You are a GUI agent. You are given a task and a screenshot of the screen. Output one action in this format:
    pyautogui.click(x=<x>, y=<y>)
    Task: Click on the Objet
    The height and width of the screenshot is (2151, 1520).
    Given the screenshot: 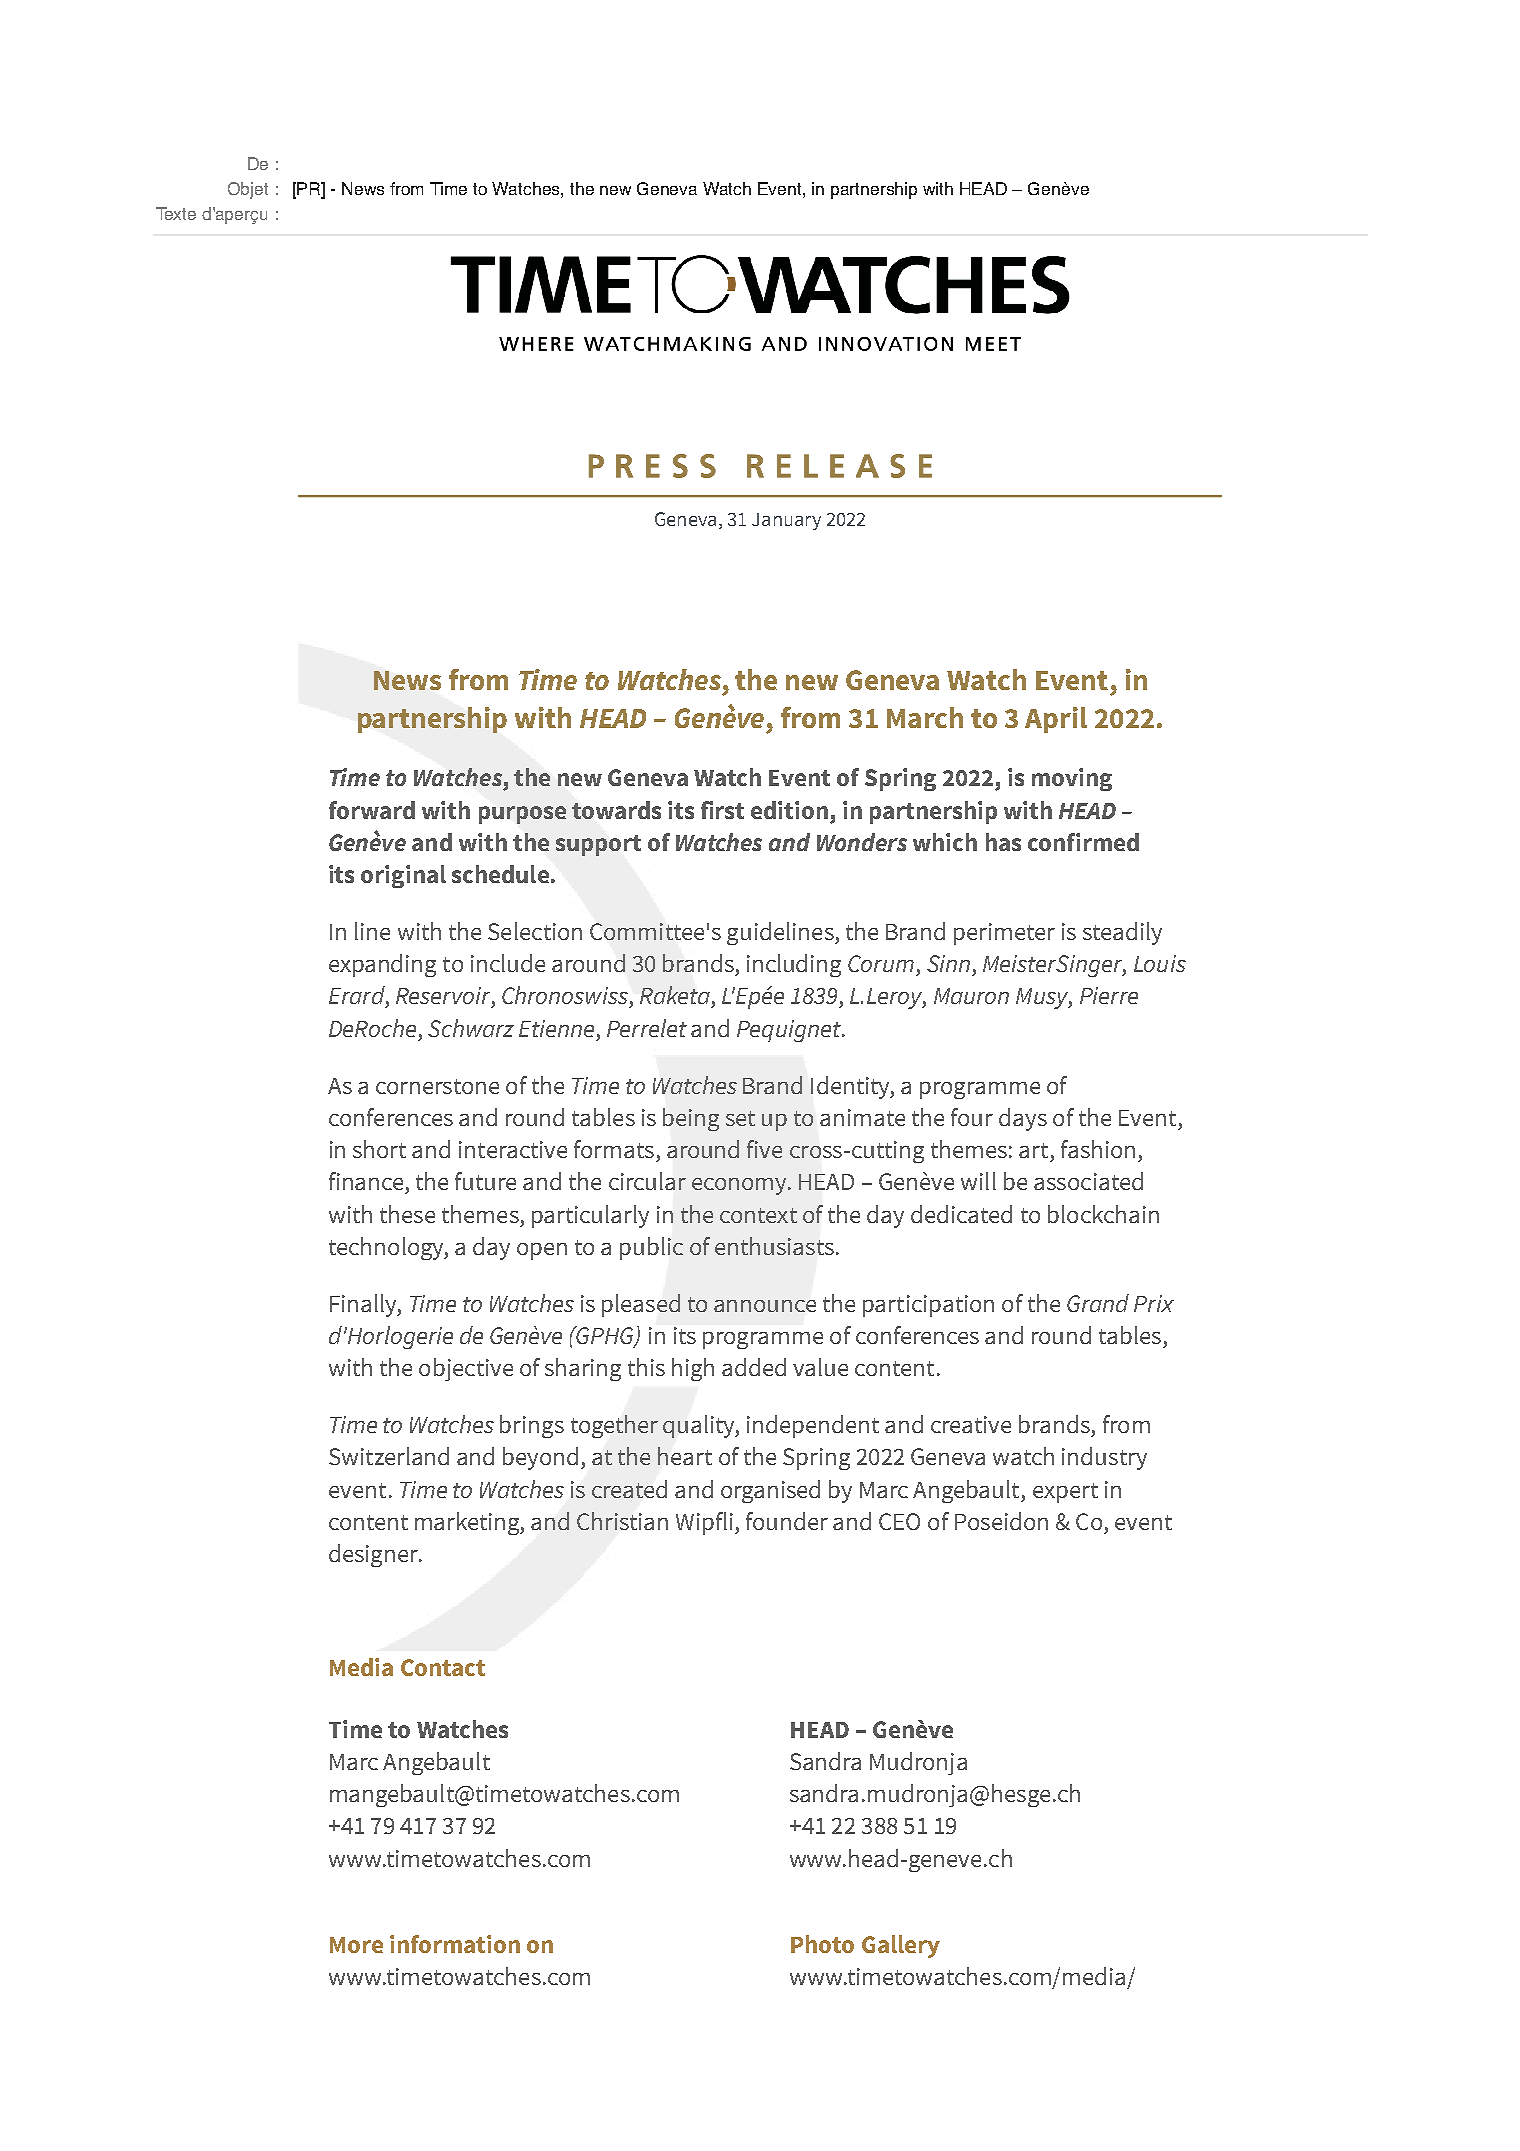 What is the action you would take?
    pyautogui.click(x=248, y=190)
